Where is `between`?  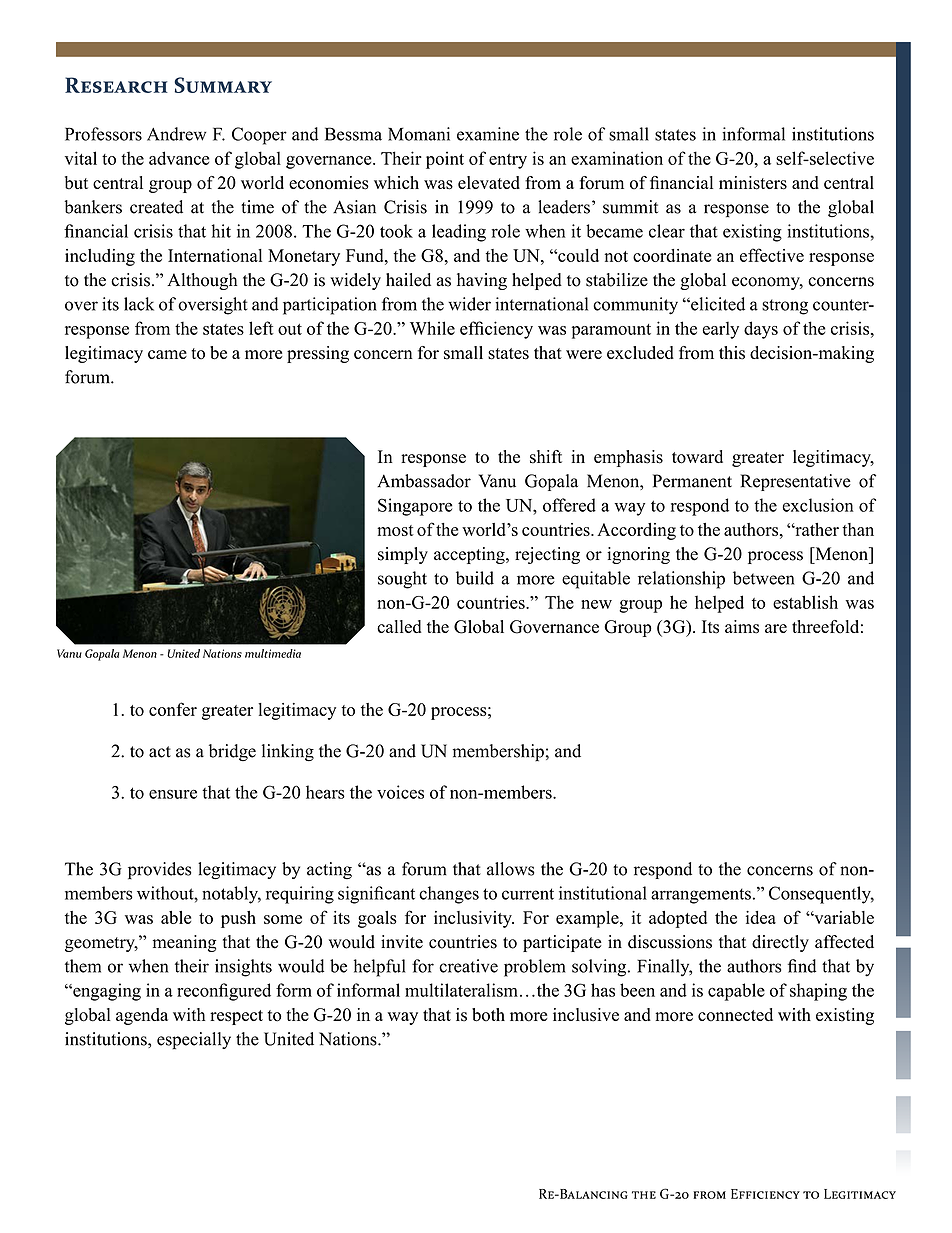
between is located at coordinates (763, 578).
